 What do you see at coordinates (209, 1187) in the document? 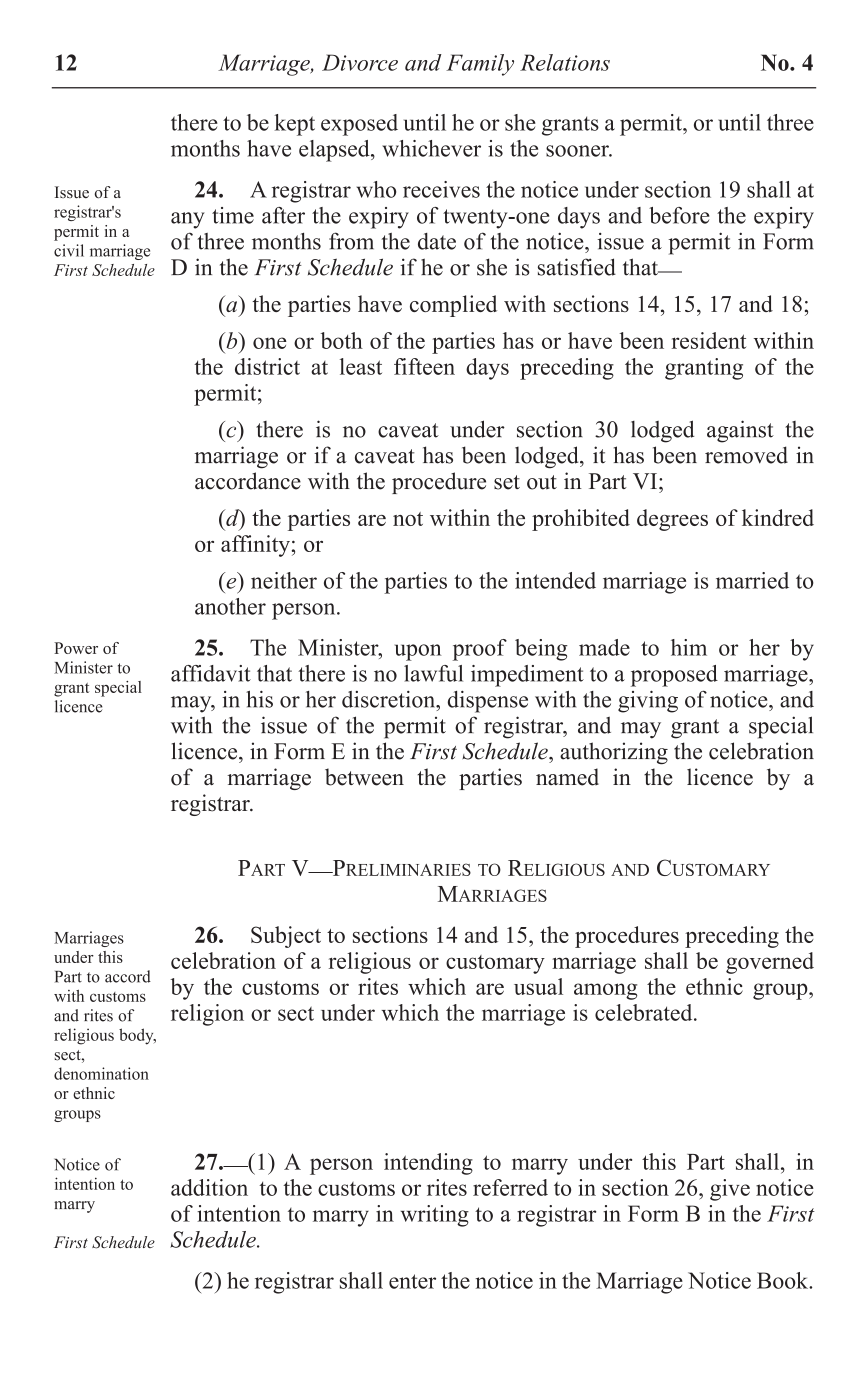
I see `addition` at bounding box center [209, 1187].
